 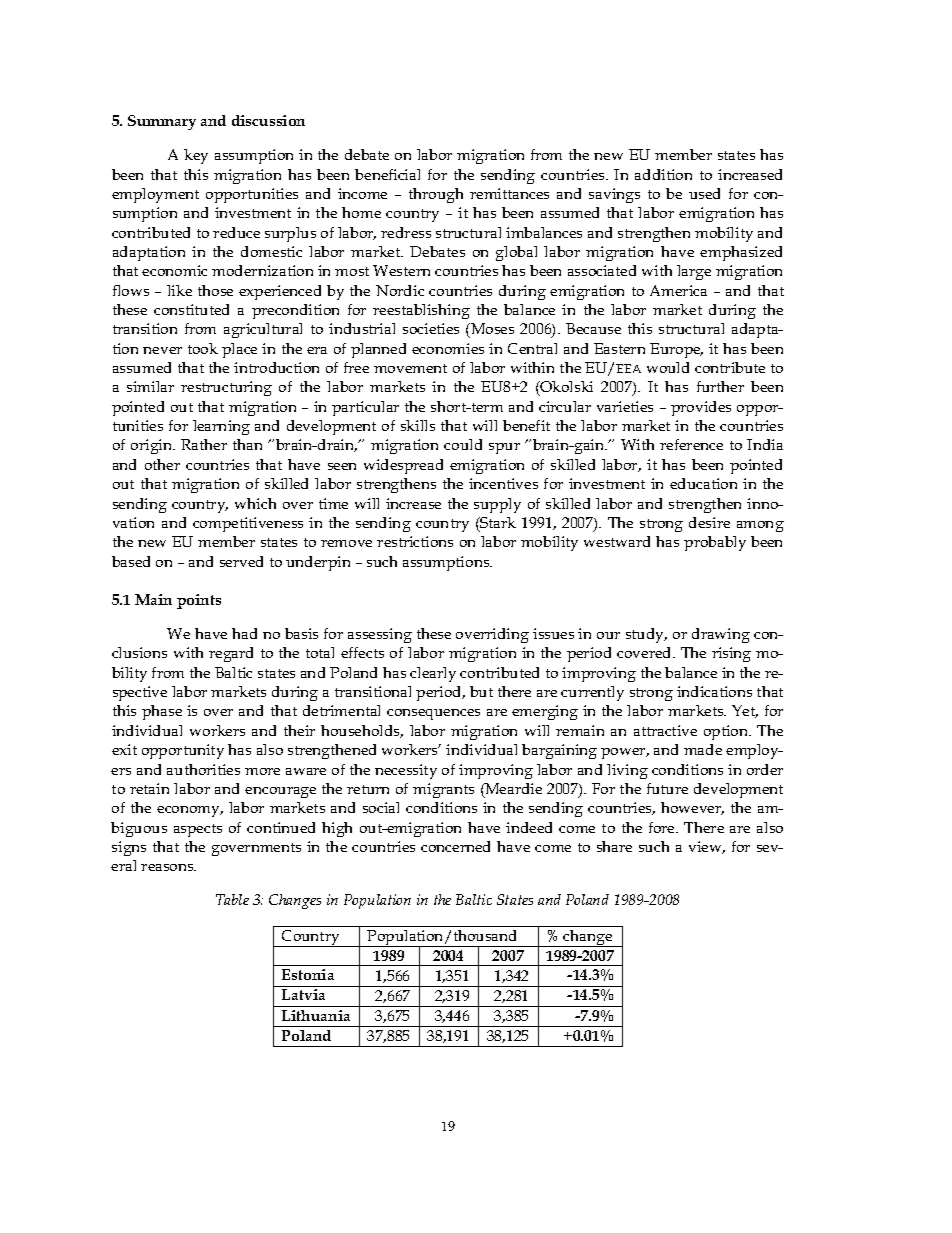 What do you see at coordinates (676, 350) in the page?
I see `Europe` at bounding box center [676, 350].
